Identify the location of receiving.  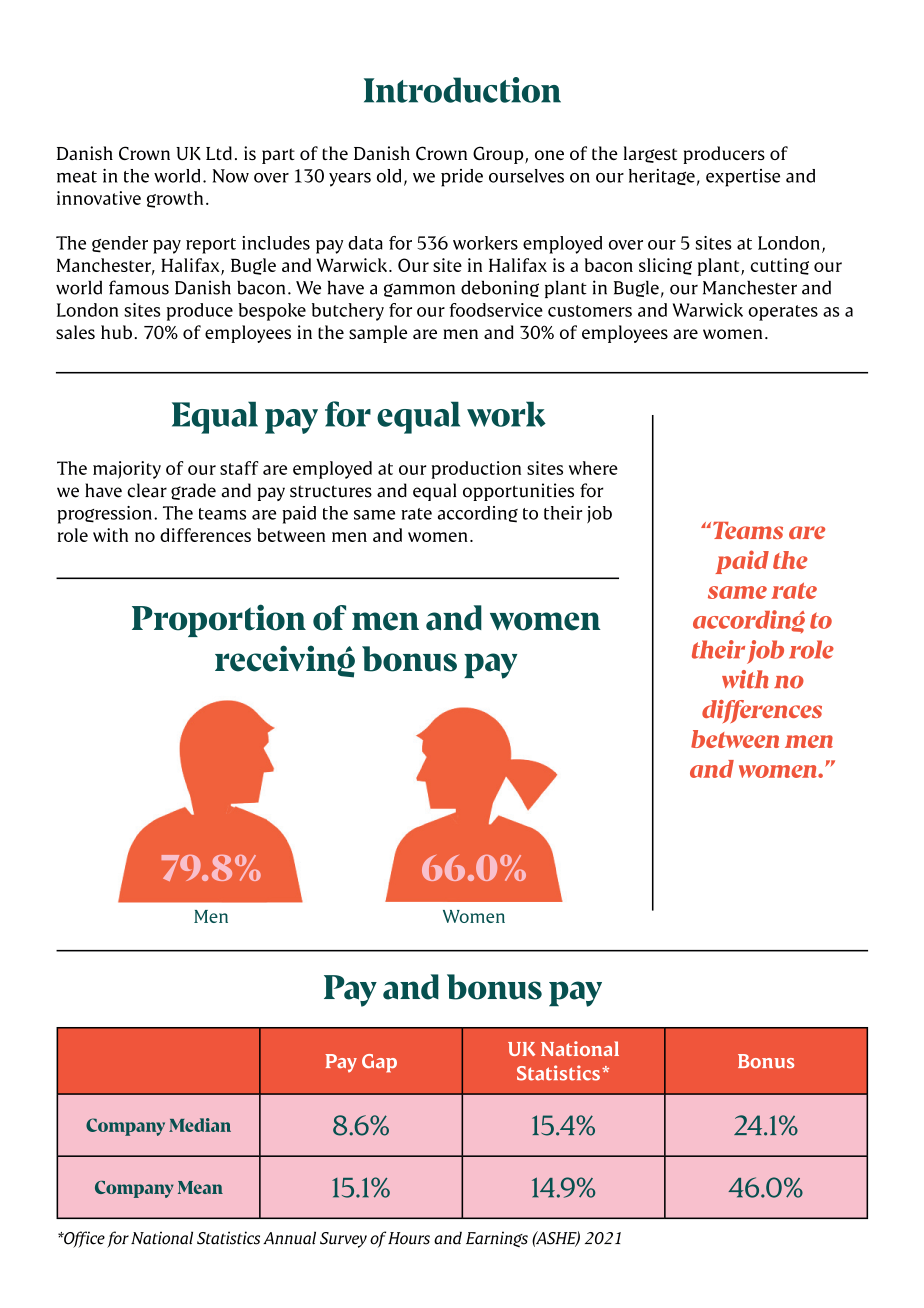
(285, 661).
